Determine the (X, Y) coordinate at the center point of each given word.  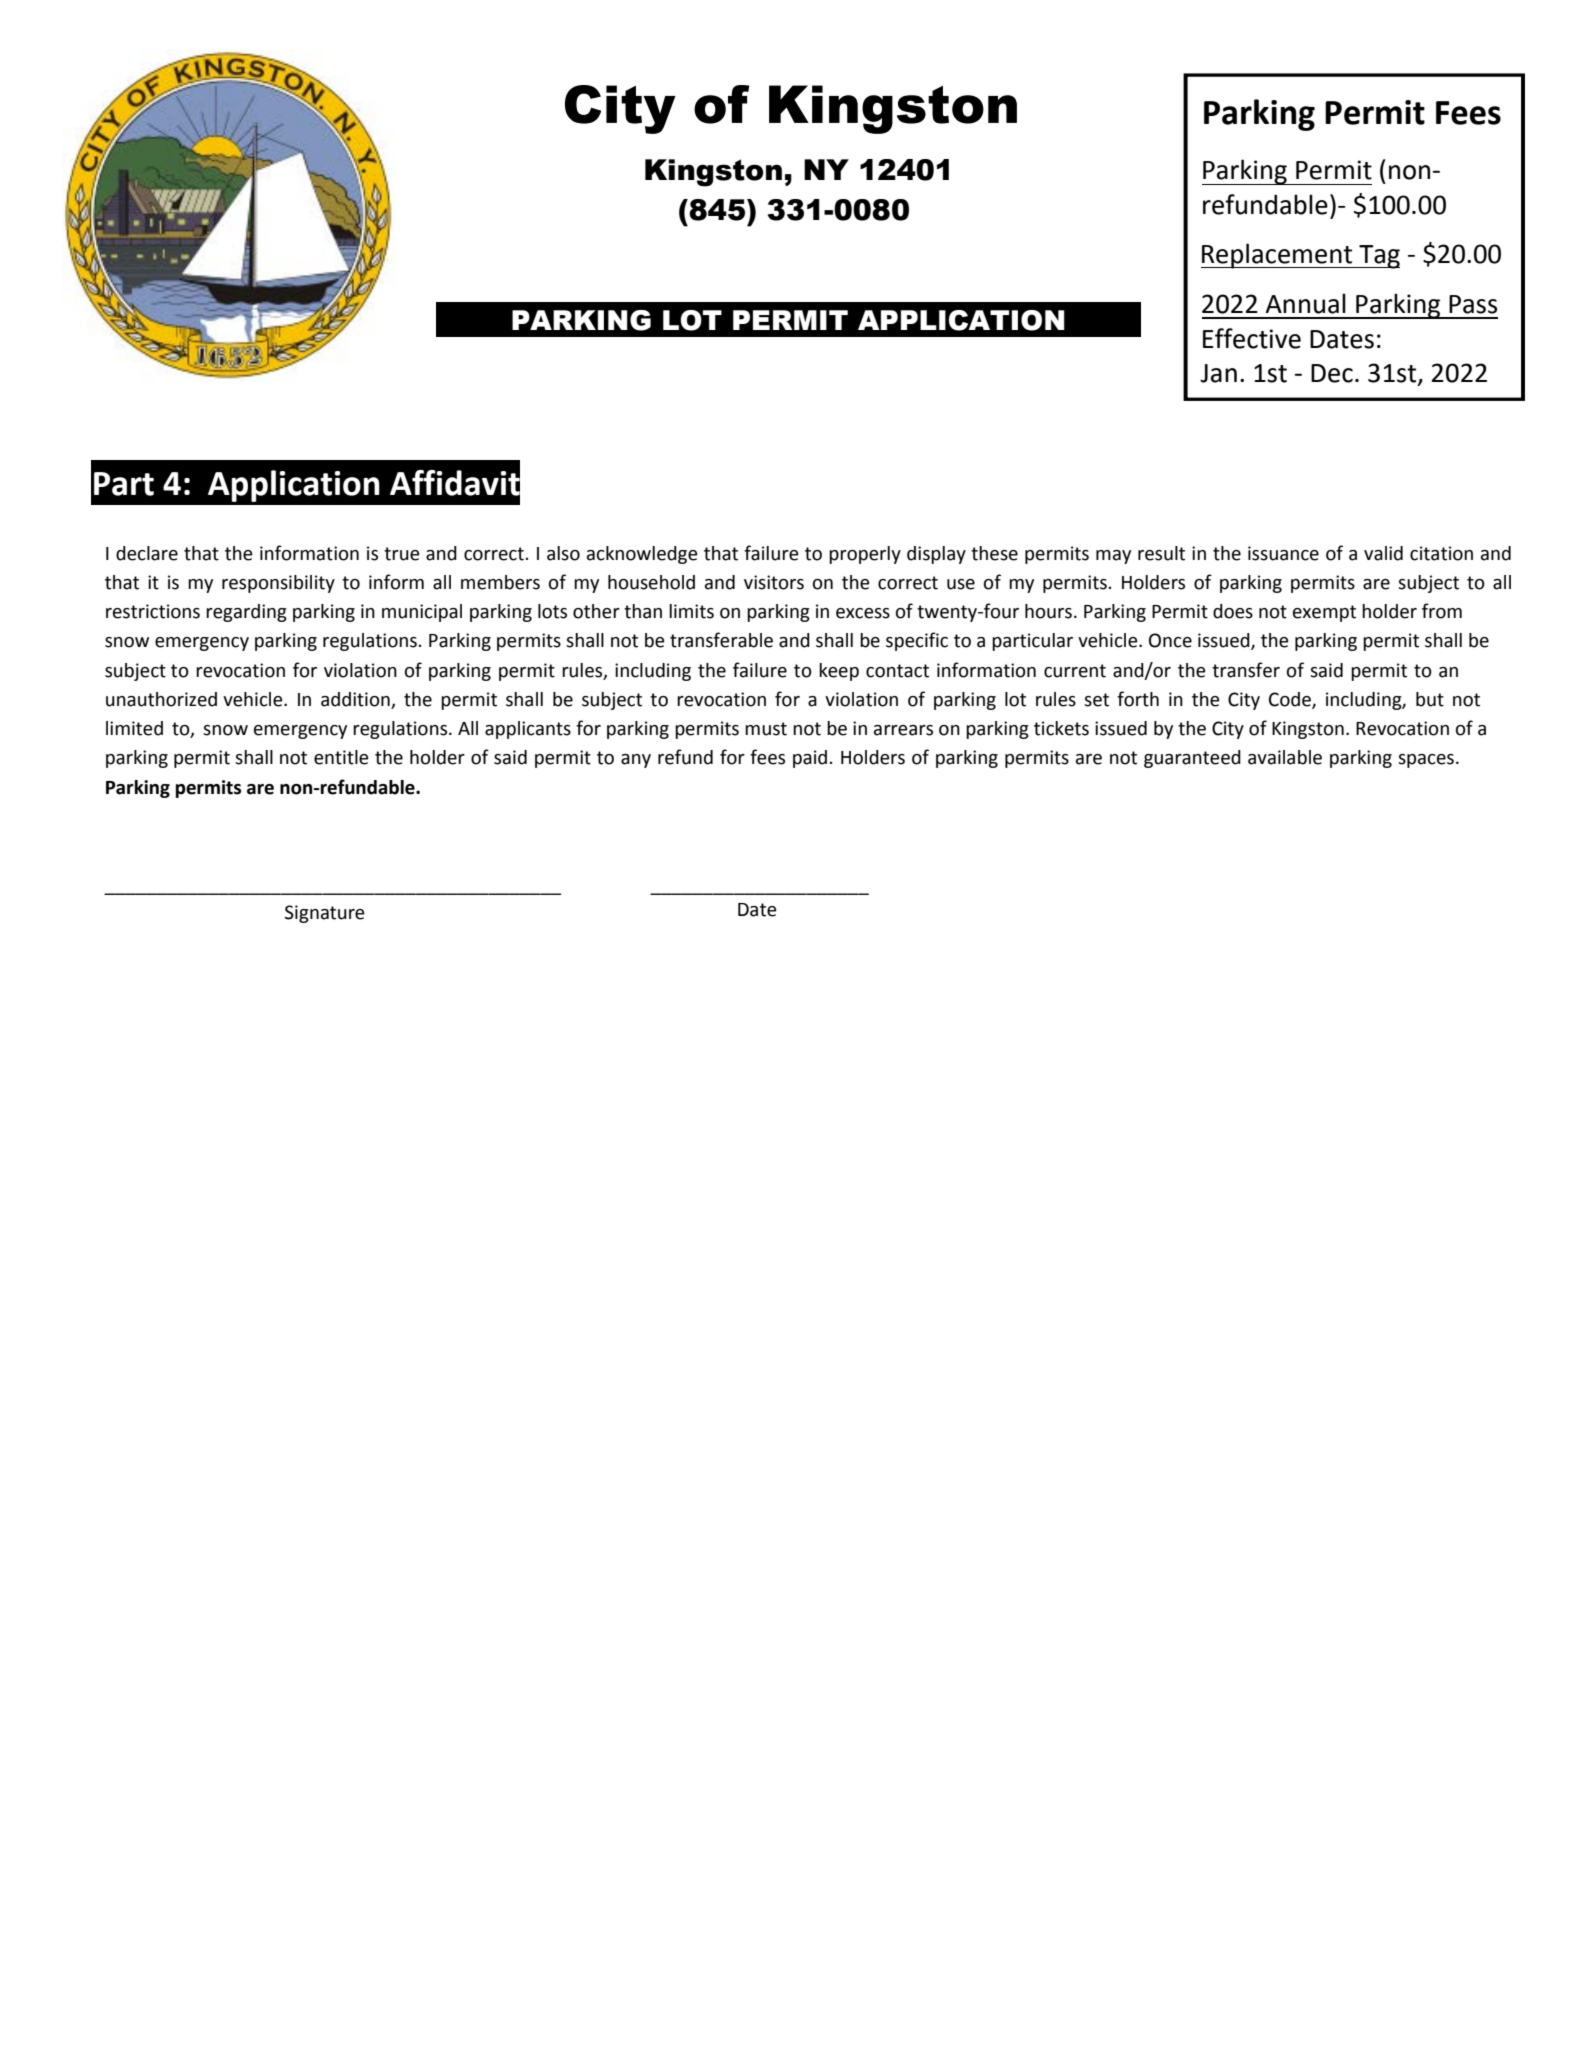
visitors (774, 582)
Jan (1218, 373)
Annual (1305, 303)
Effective (1252, 338)
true (402, 554)
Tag (1378, 257)
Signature (325, 914)
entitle (341, 757)
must (766, 729)
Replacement (1278, 256)
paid (810, 759)
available (1285, 757)
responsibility (278, 584)
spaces (1426, 761)
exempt (1324, 613)
